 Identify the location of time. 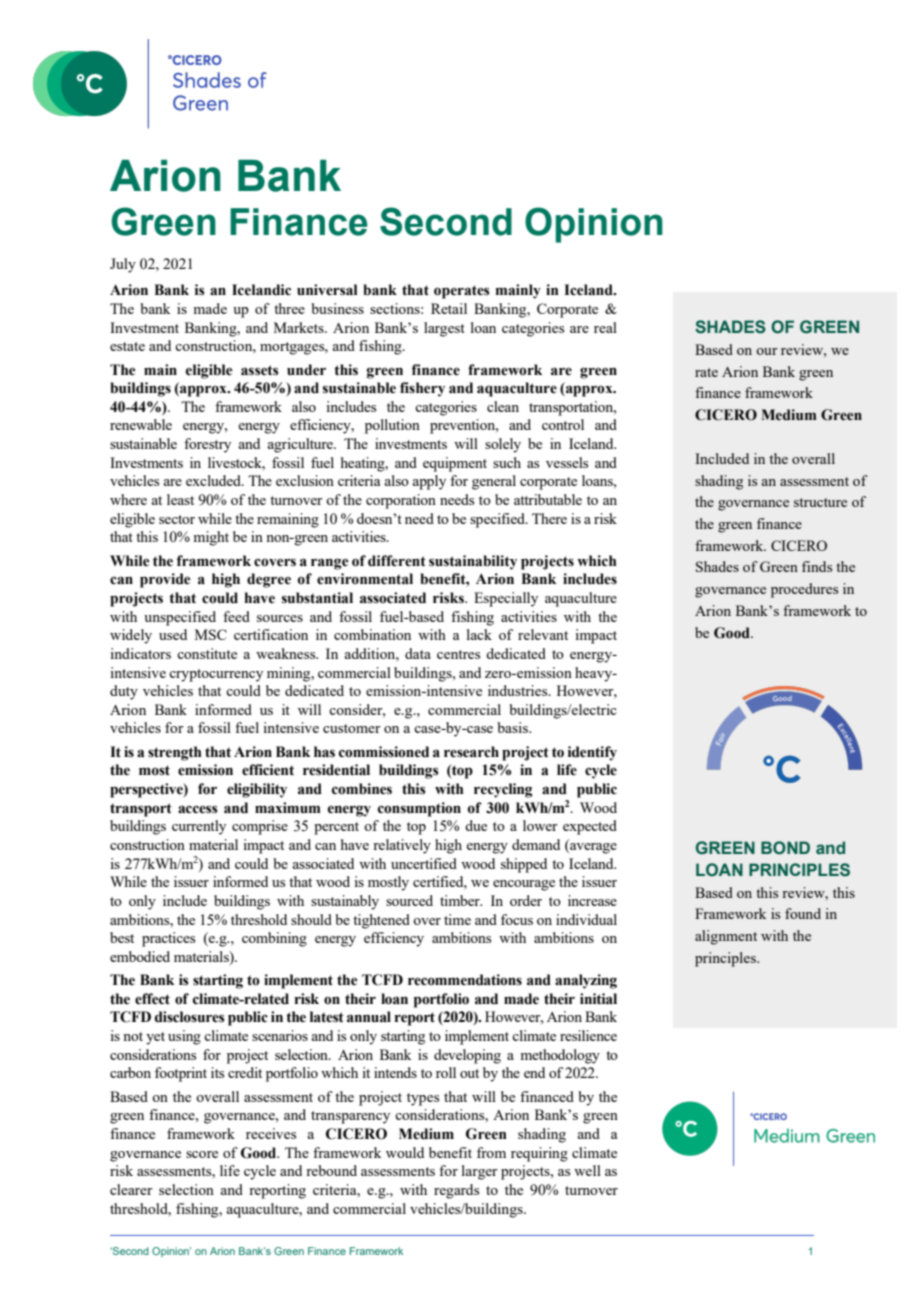
(457, 919).
